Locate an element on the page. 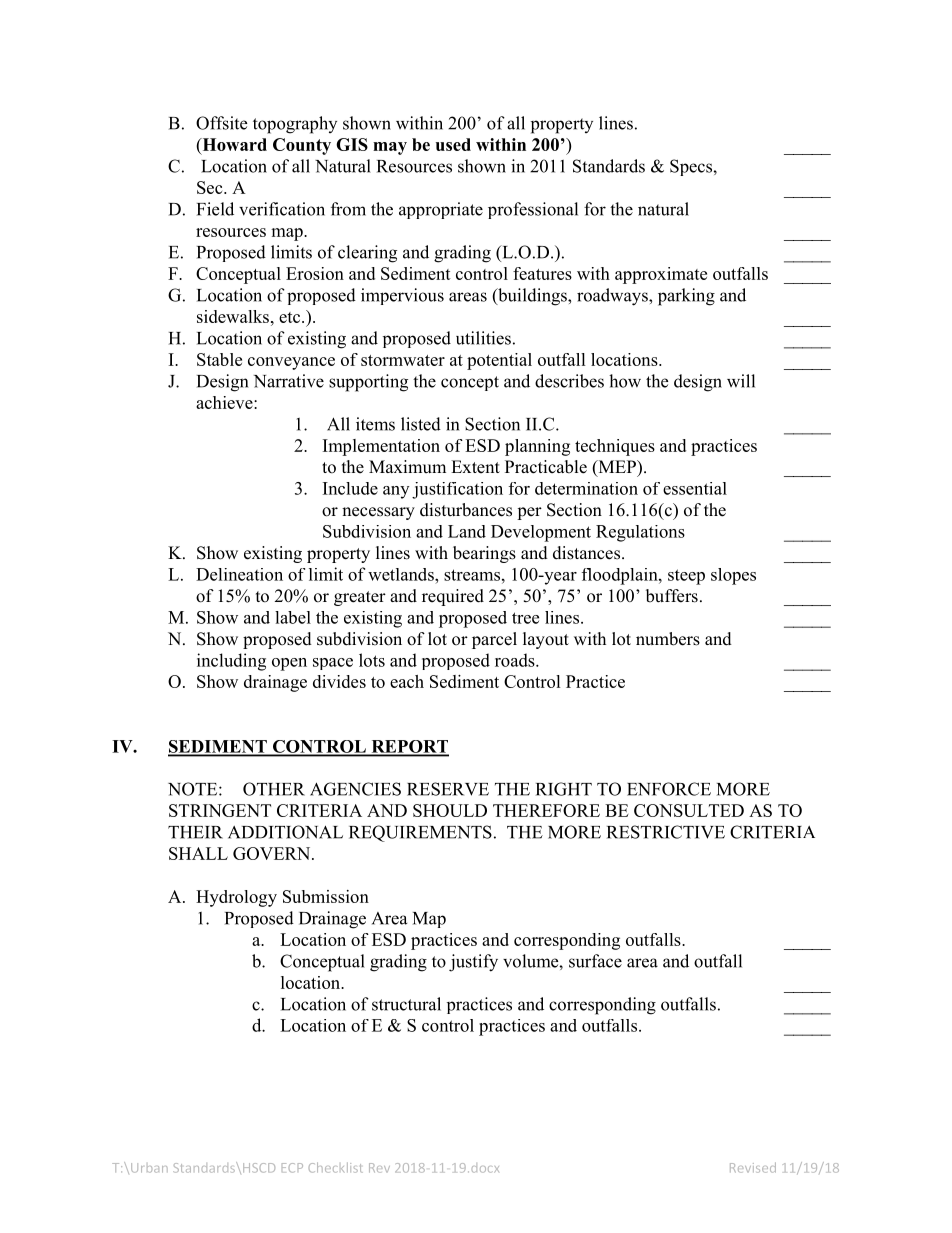  bearings is located at coordinates (484, 554).
